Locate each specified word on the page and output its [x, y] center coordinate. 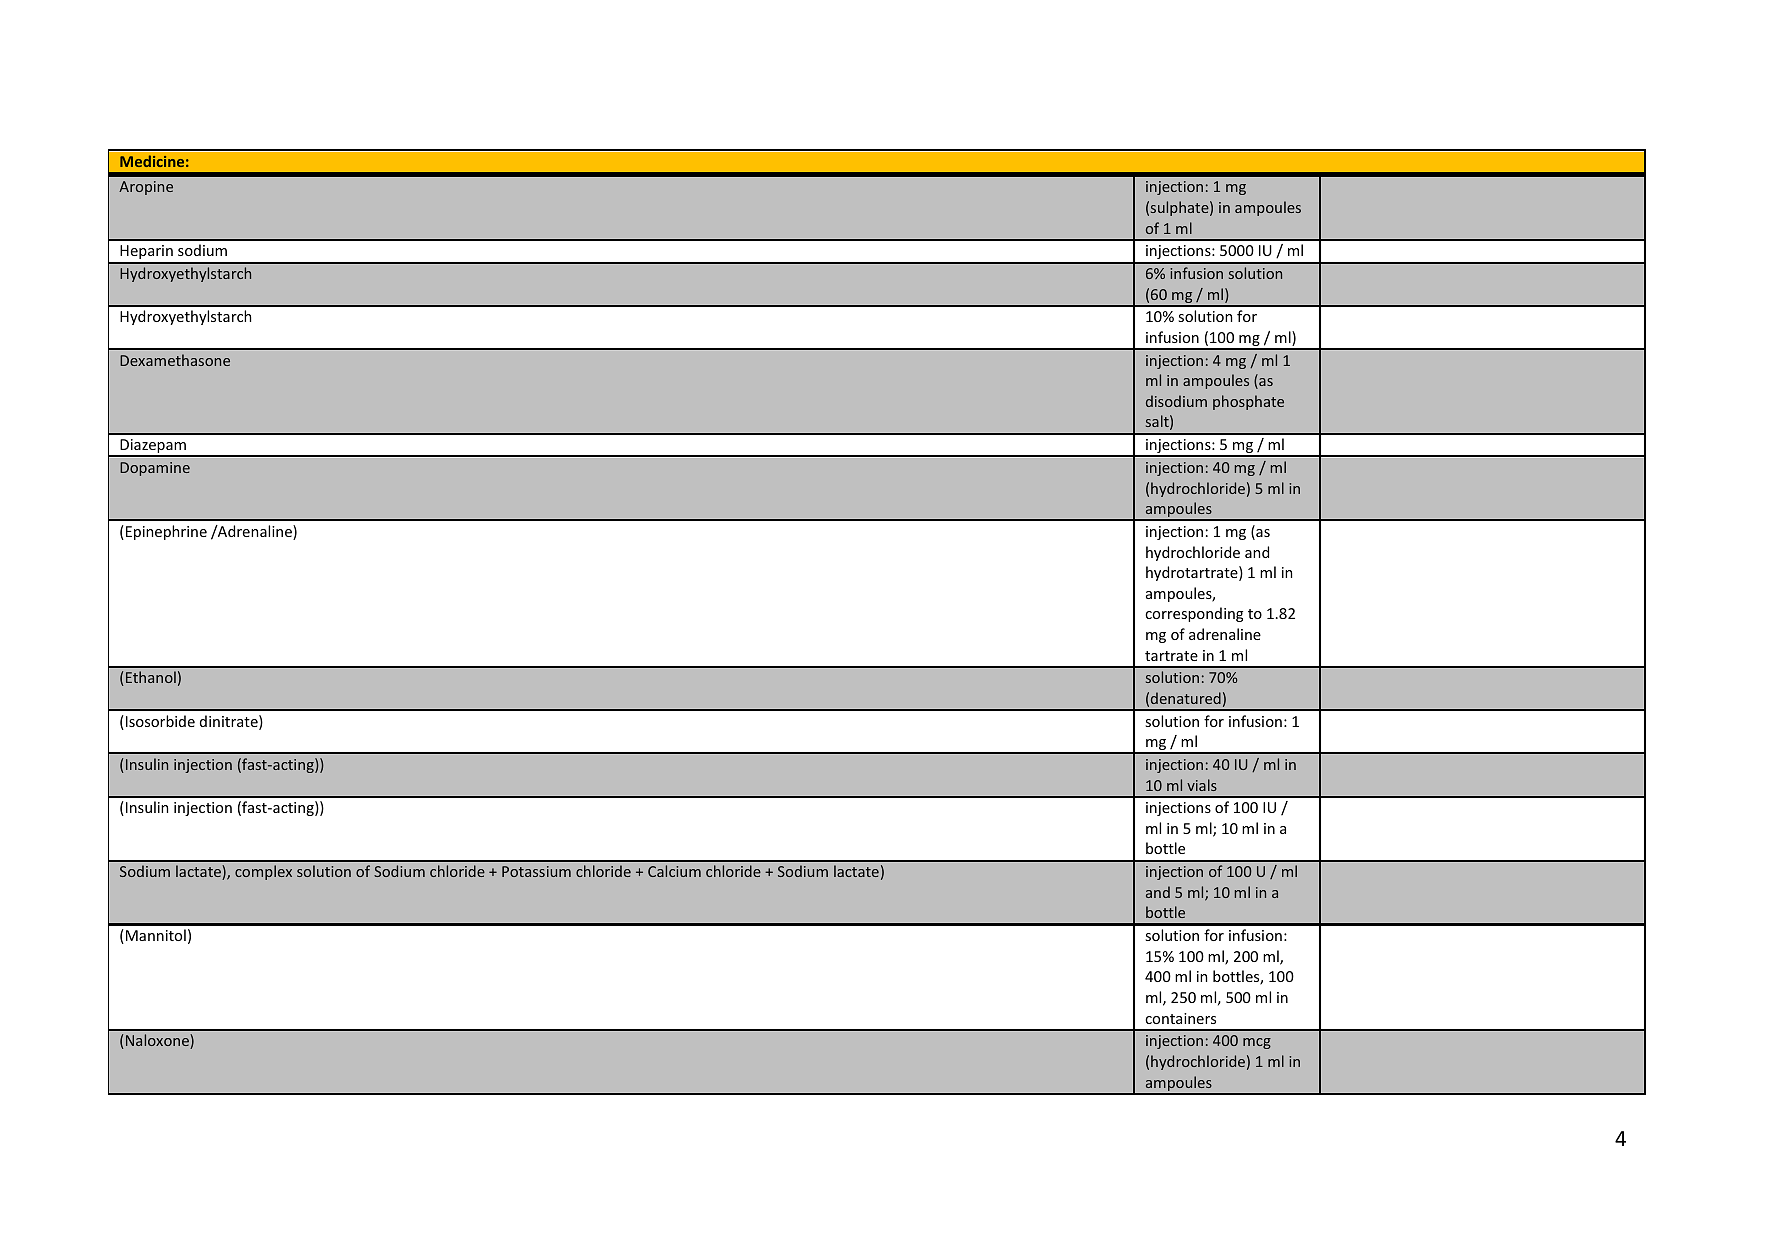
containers [1180, 1018]
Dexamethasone [175, 360]
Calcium [674, 871]
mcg [1257, 1043]
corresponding [1194, 614]
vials [1202, 785]
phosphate [1248, 402]
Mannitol [156, 935]
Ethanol [151, 677]
